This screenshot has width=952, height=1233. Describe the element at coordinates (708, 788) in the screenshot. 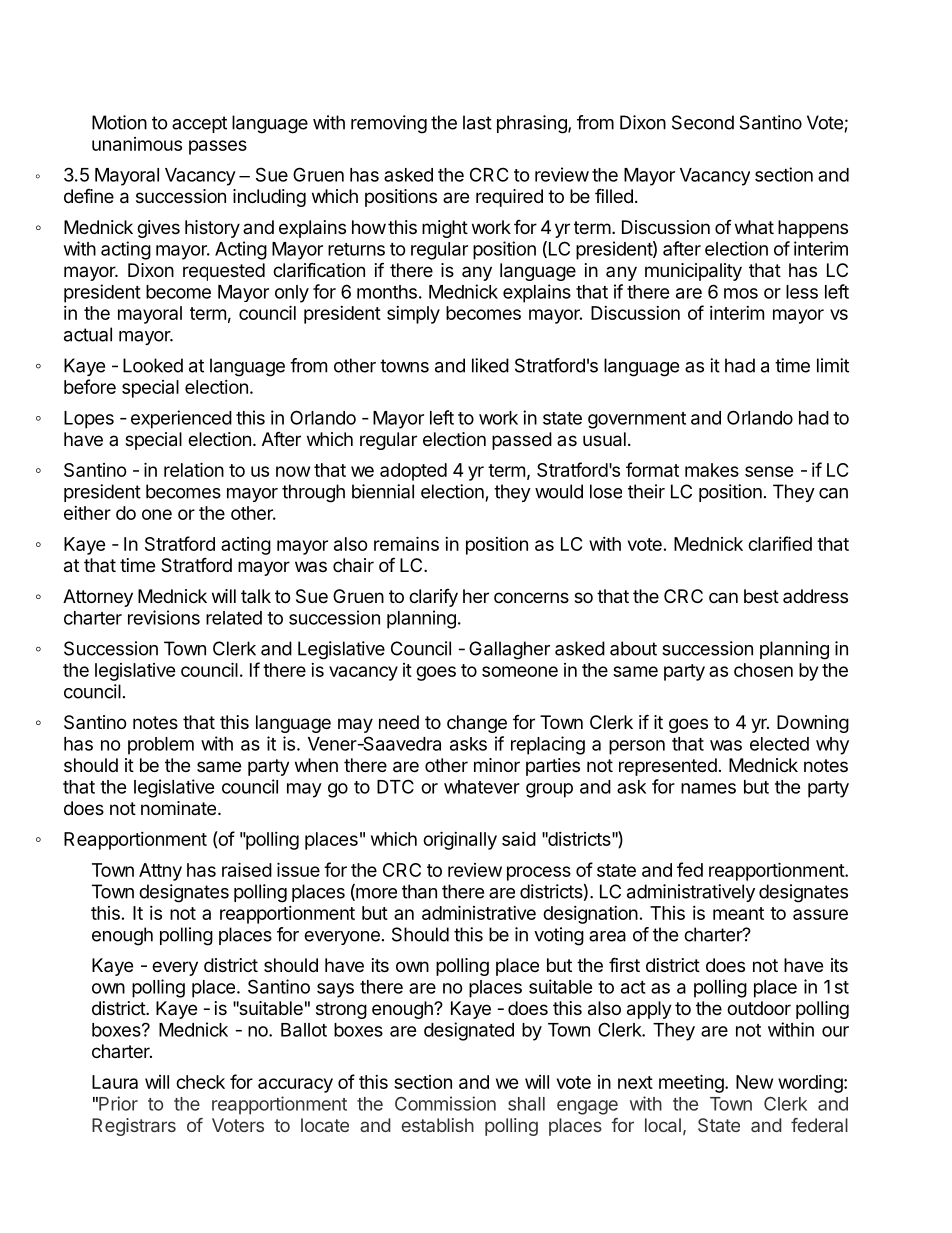

I see `names` at that location.
